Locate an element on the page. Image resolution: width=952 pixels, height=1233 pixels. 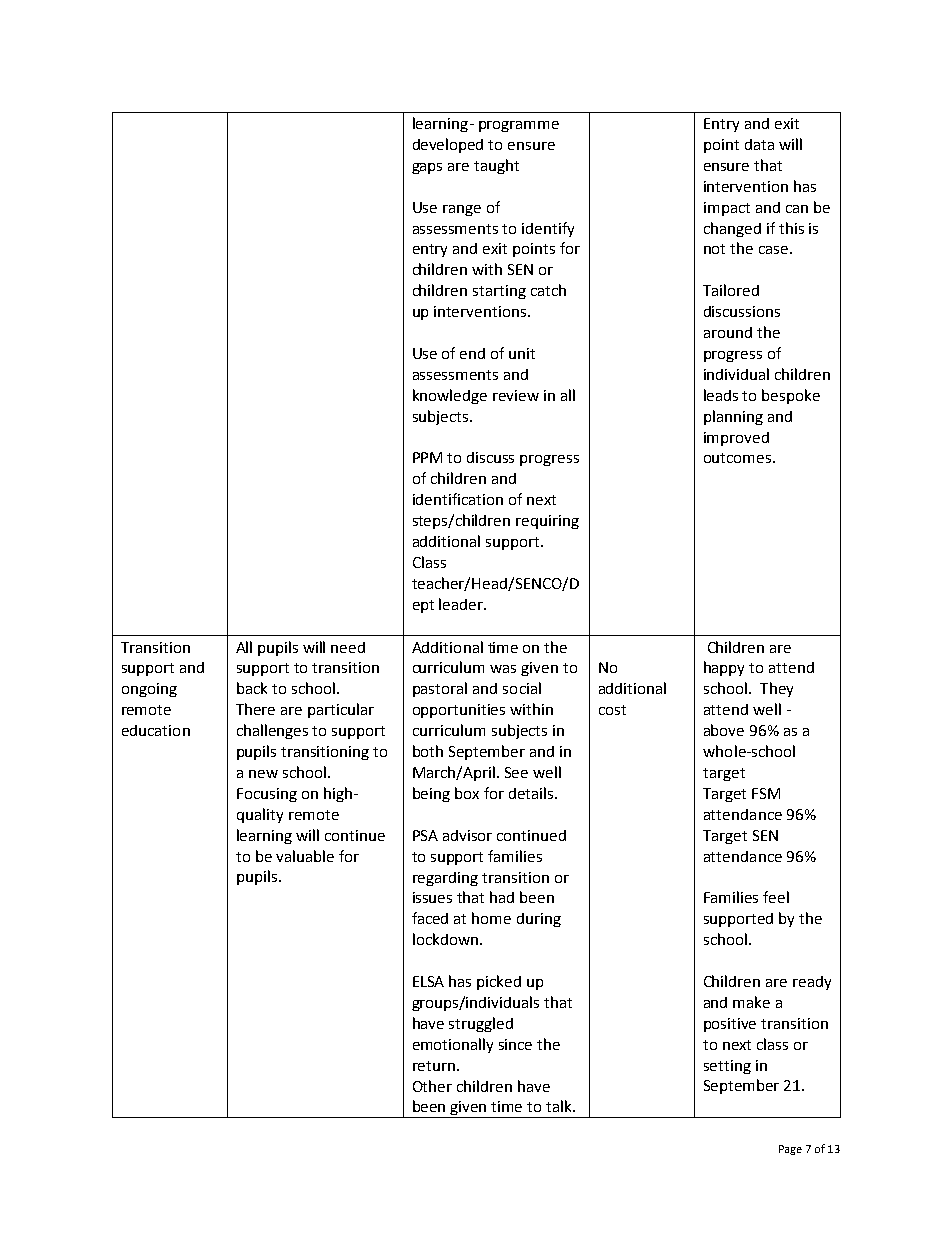
feel is located at coordinates (776, 897).
